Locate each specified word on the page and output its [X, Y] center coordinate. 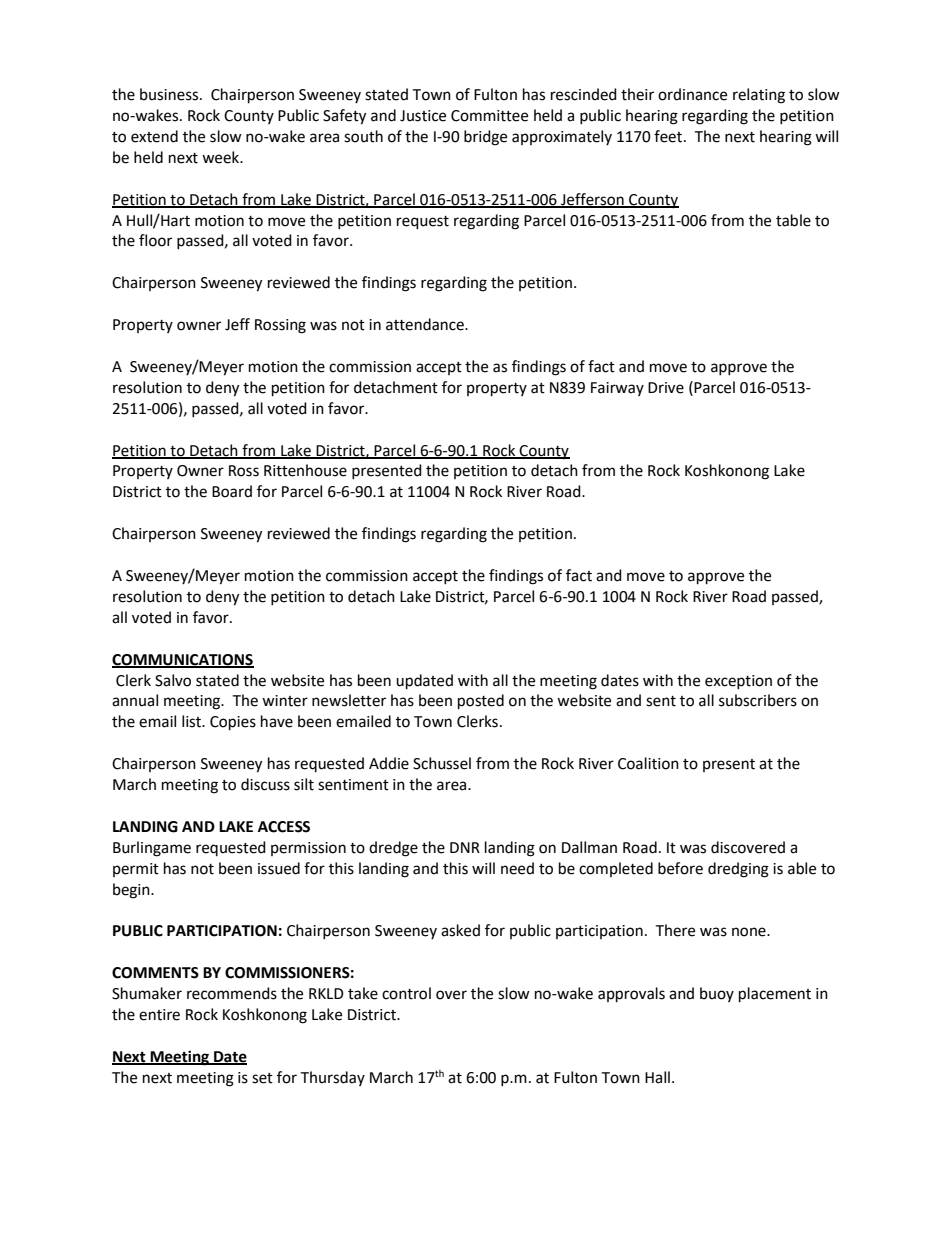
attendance [426, 324]
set [262, 1078]
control [406, 993]
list [192, 721]
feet [669, 136]
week [222, 157]
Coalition [648, 763]
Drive [666, 388]
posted [481, 702]
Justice [423, 116]
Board [232, 491]
